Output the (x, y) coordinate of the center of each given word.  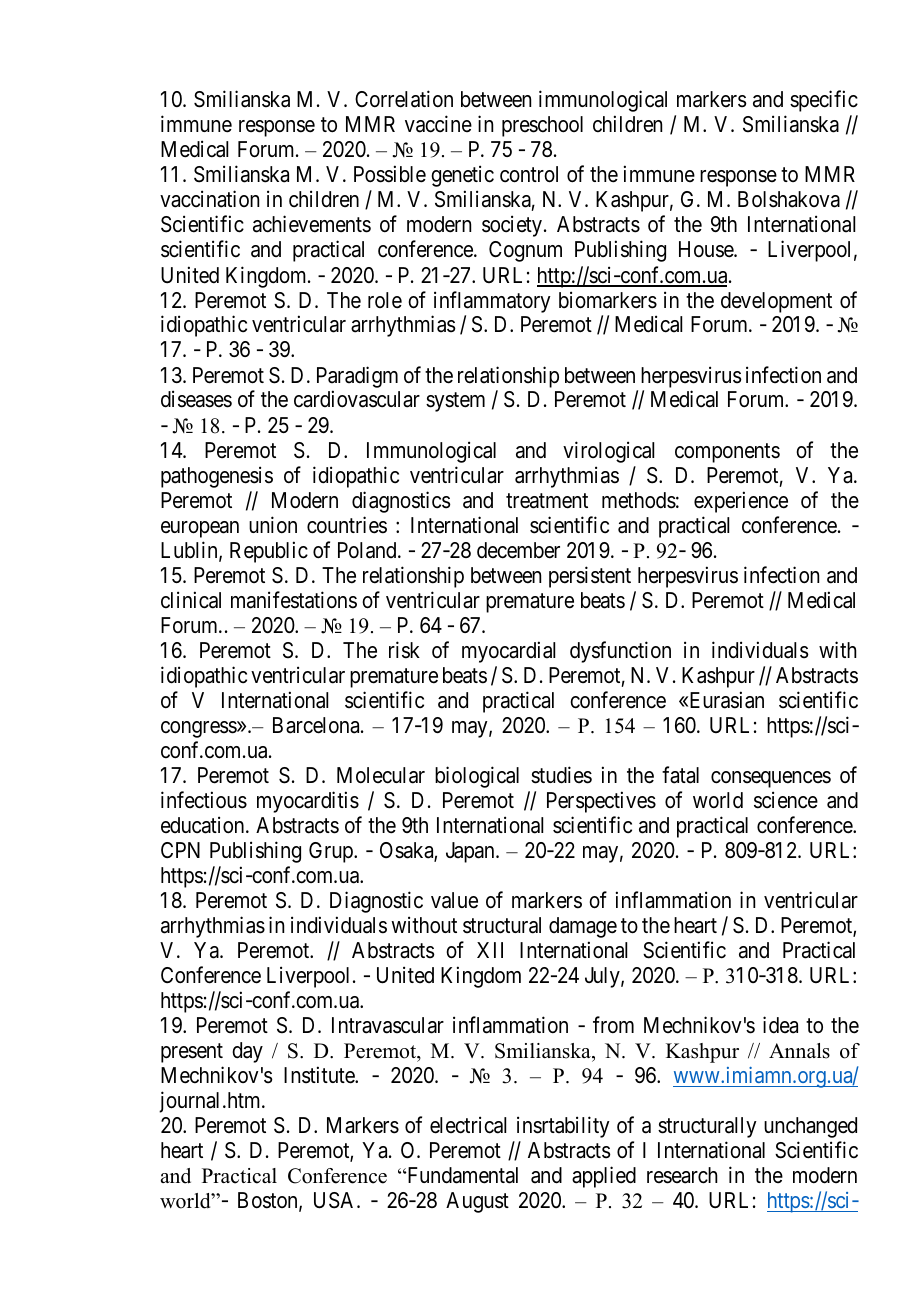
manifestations (294, 600)
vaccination (209, 199)
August (477, 1202)
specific (824, 101)
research (682, 1175)
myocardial (508, 652)
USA (336, 1200)
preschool (542, 126)
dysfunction (620, 652)
